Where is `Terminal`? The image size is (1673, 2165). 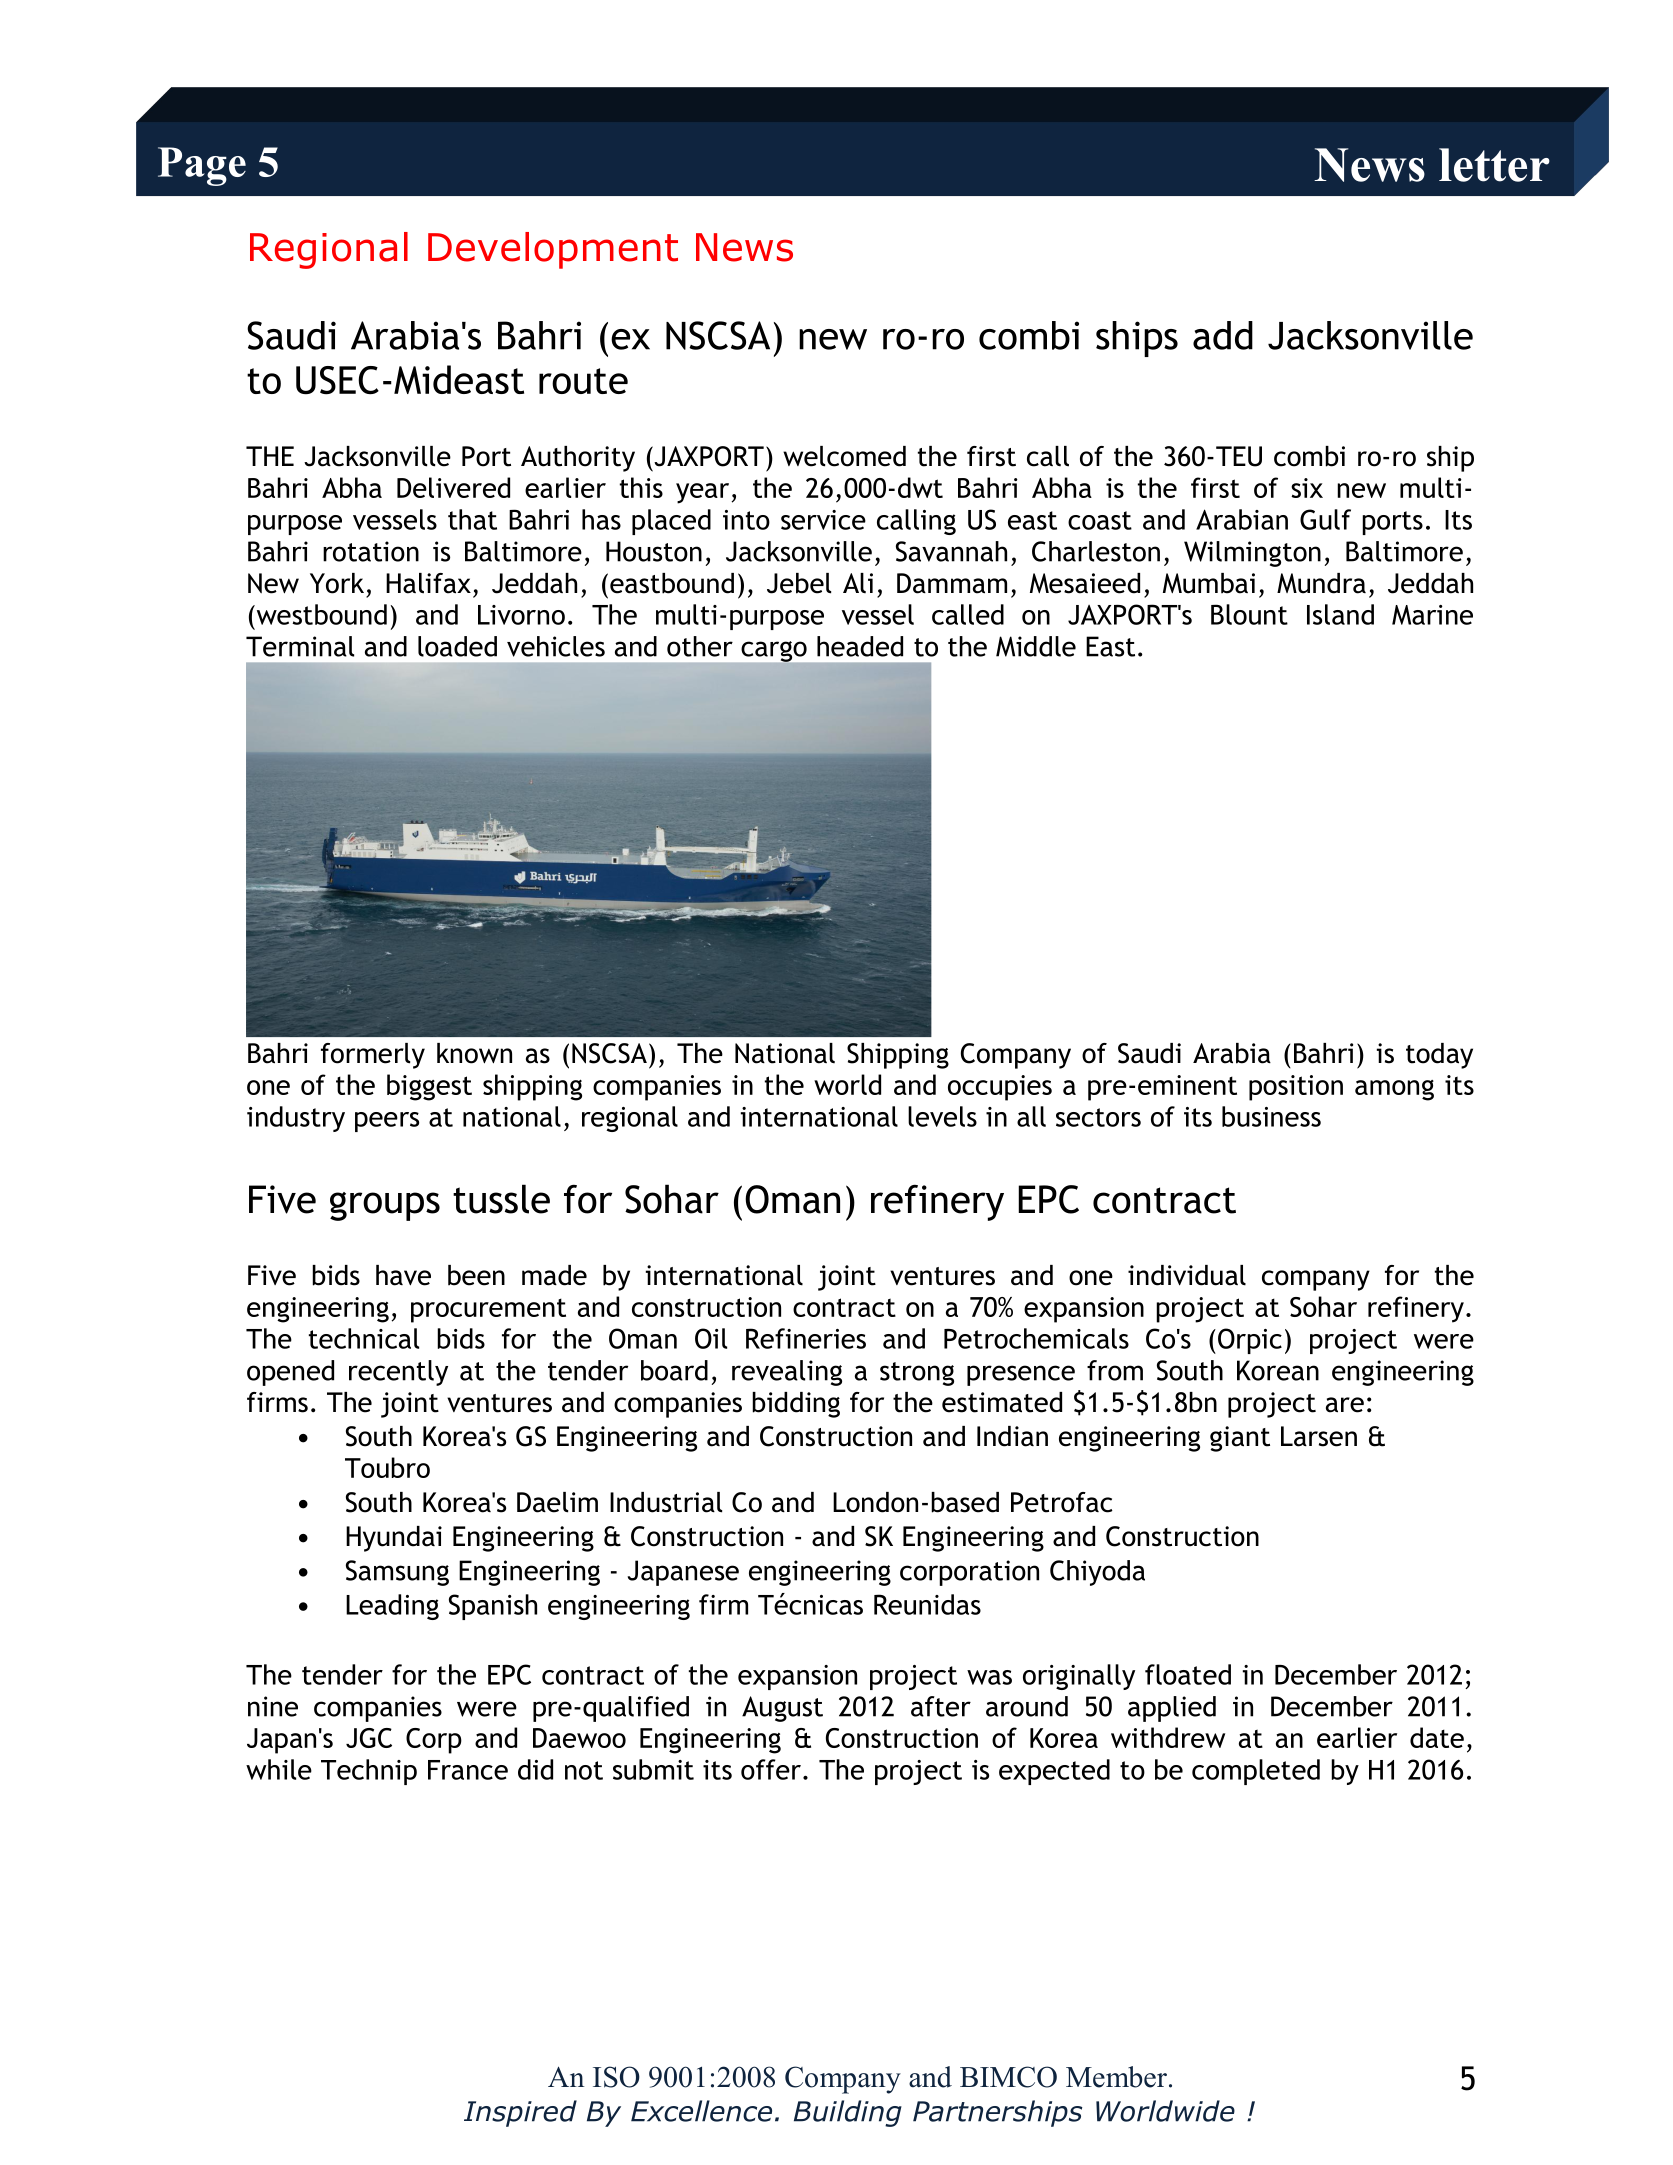
Terminal is located at coordinates (300, 646).
